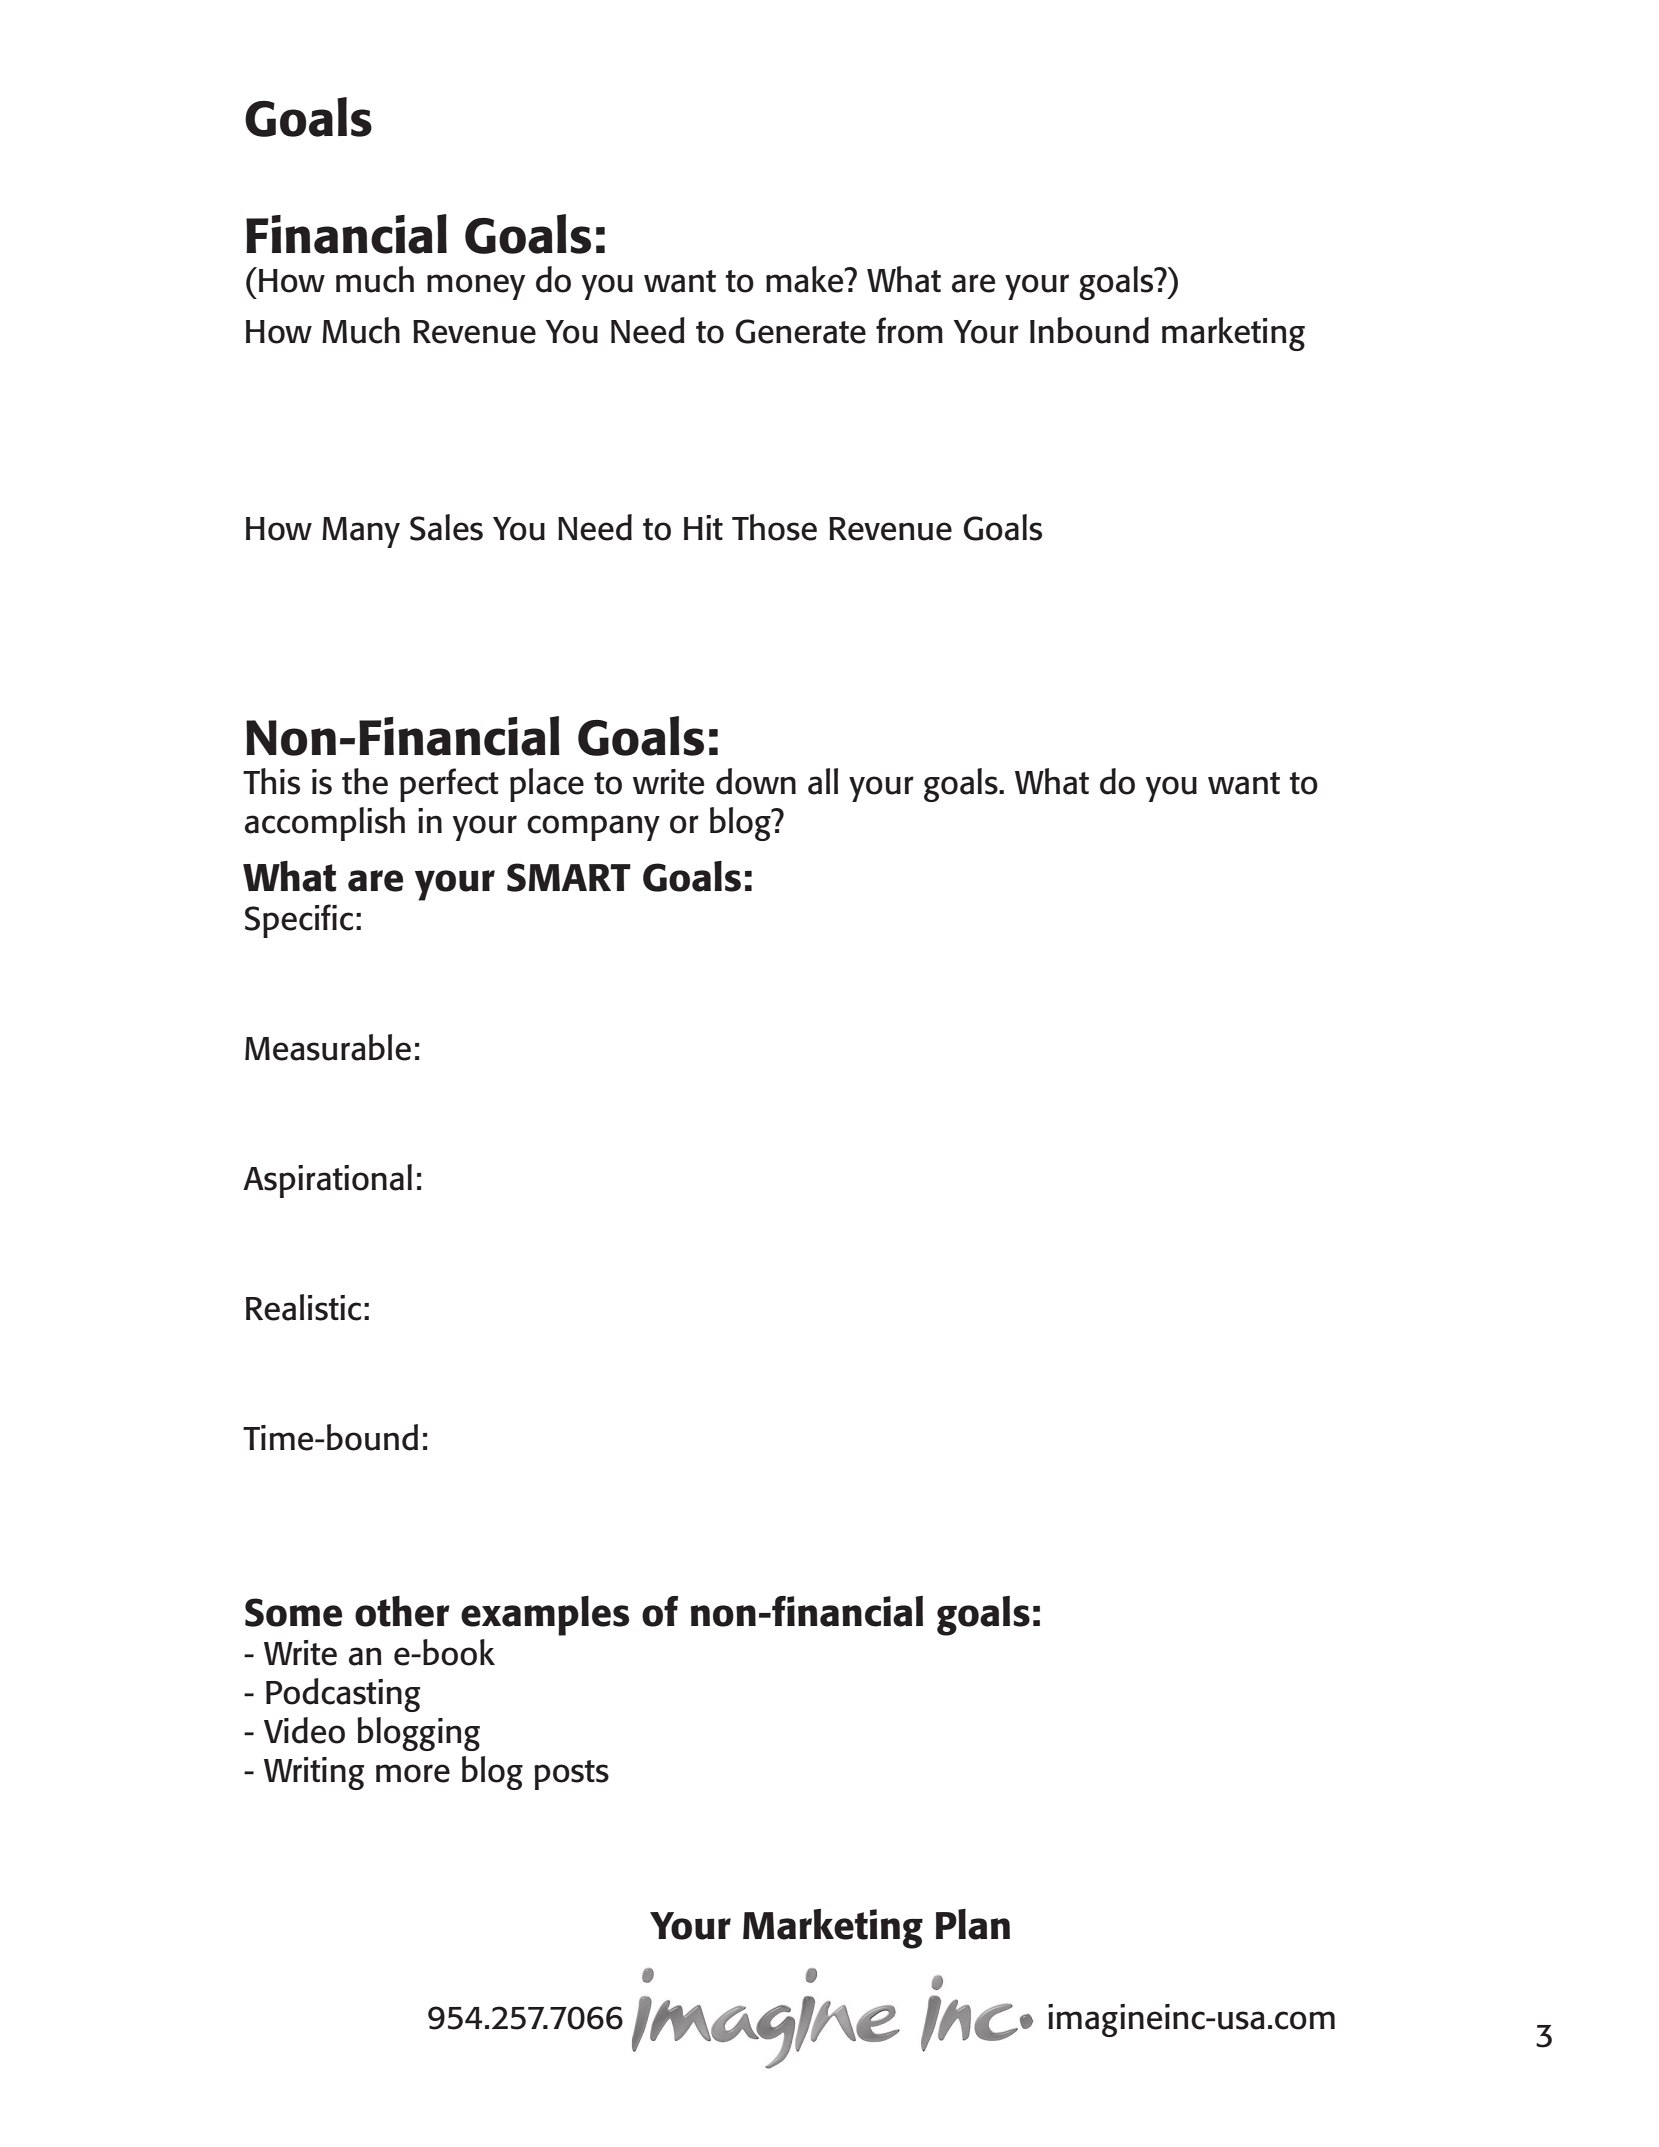  What do you see at coordinates (909, 330) in the document?
I see `from` at bounding box center [909, 330].
